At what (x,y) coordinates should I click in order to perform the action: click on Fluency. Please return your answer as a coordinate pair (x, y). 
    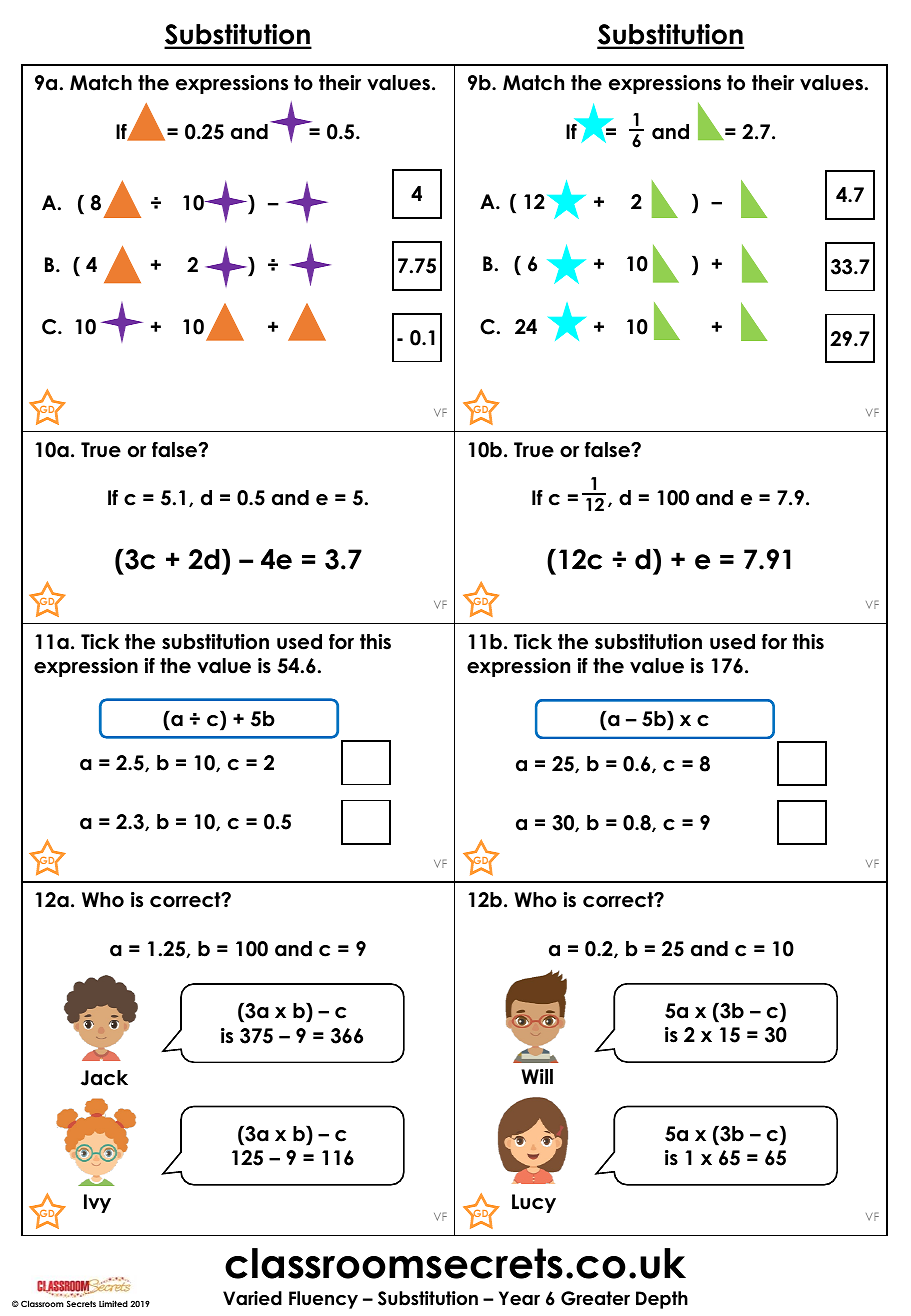
    Looking at the image, I should click on (323, 1300).
